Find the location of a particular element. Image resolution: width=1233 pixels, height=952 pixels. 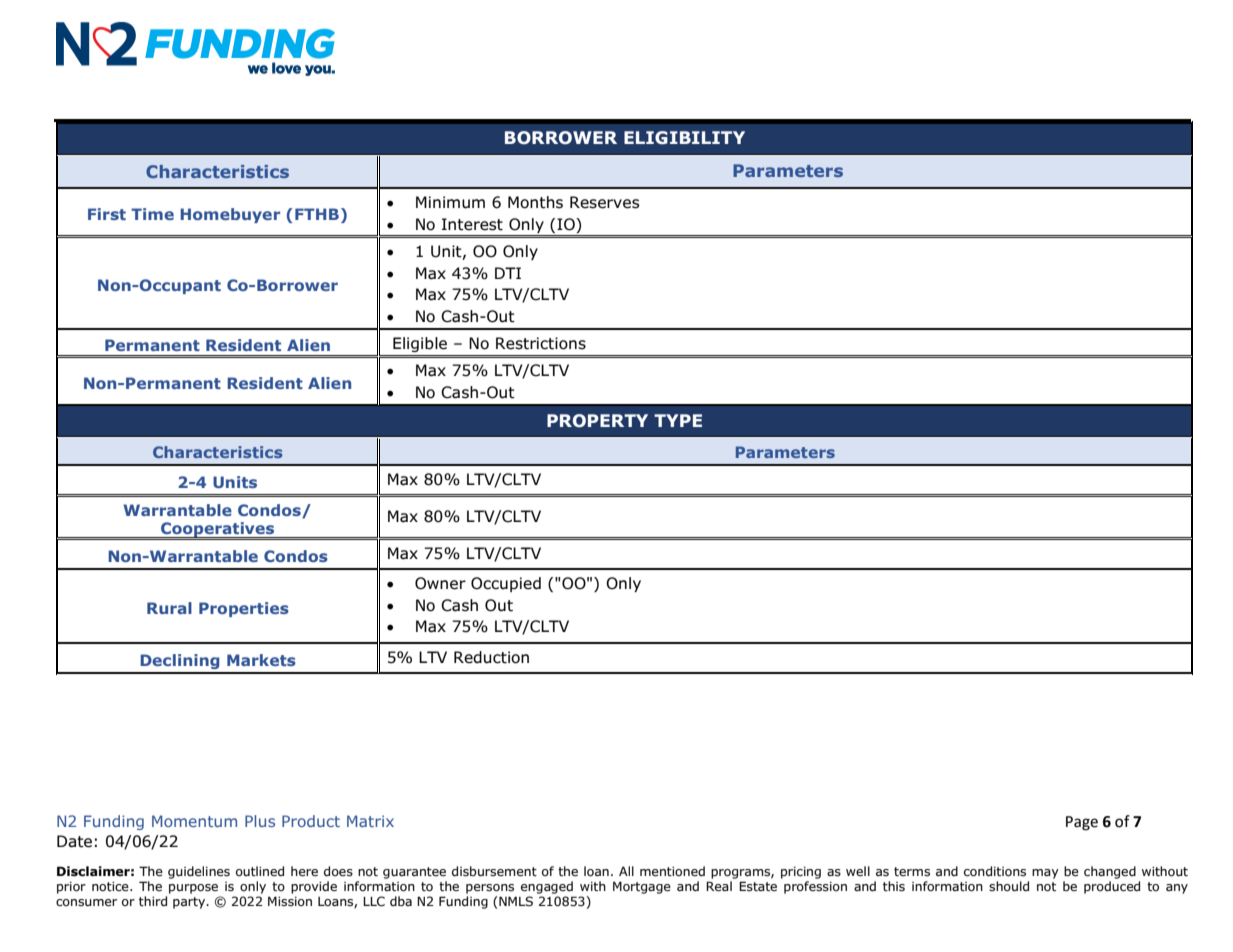

Reserves is located at coordinates (605, 202).
